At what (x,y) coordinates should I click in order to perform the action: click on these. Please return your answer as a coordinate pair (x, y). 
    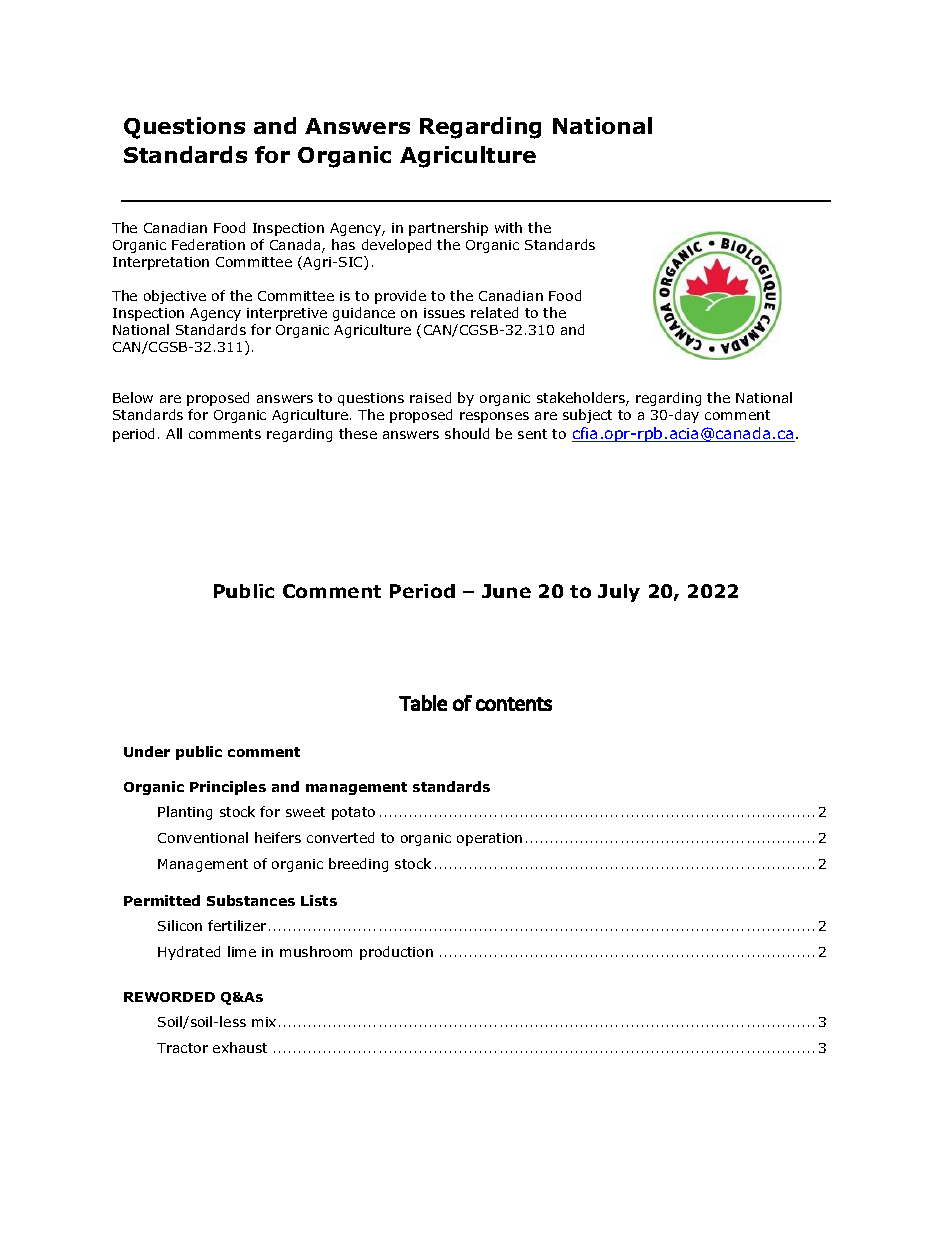
    Looking at the image, I should click on (358, 433).
